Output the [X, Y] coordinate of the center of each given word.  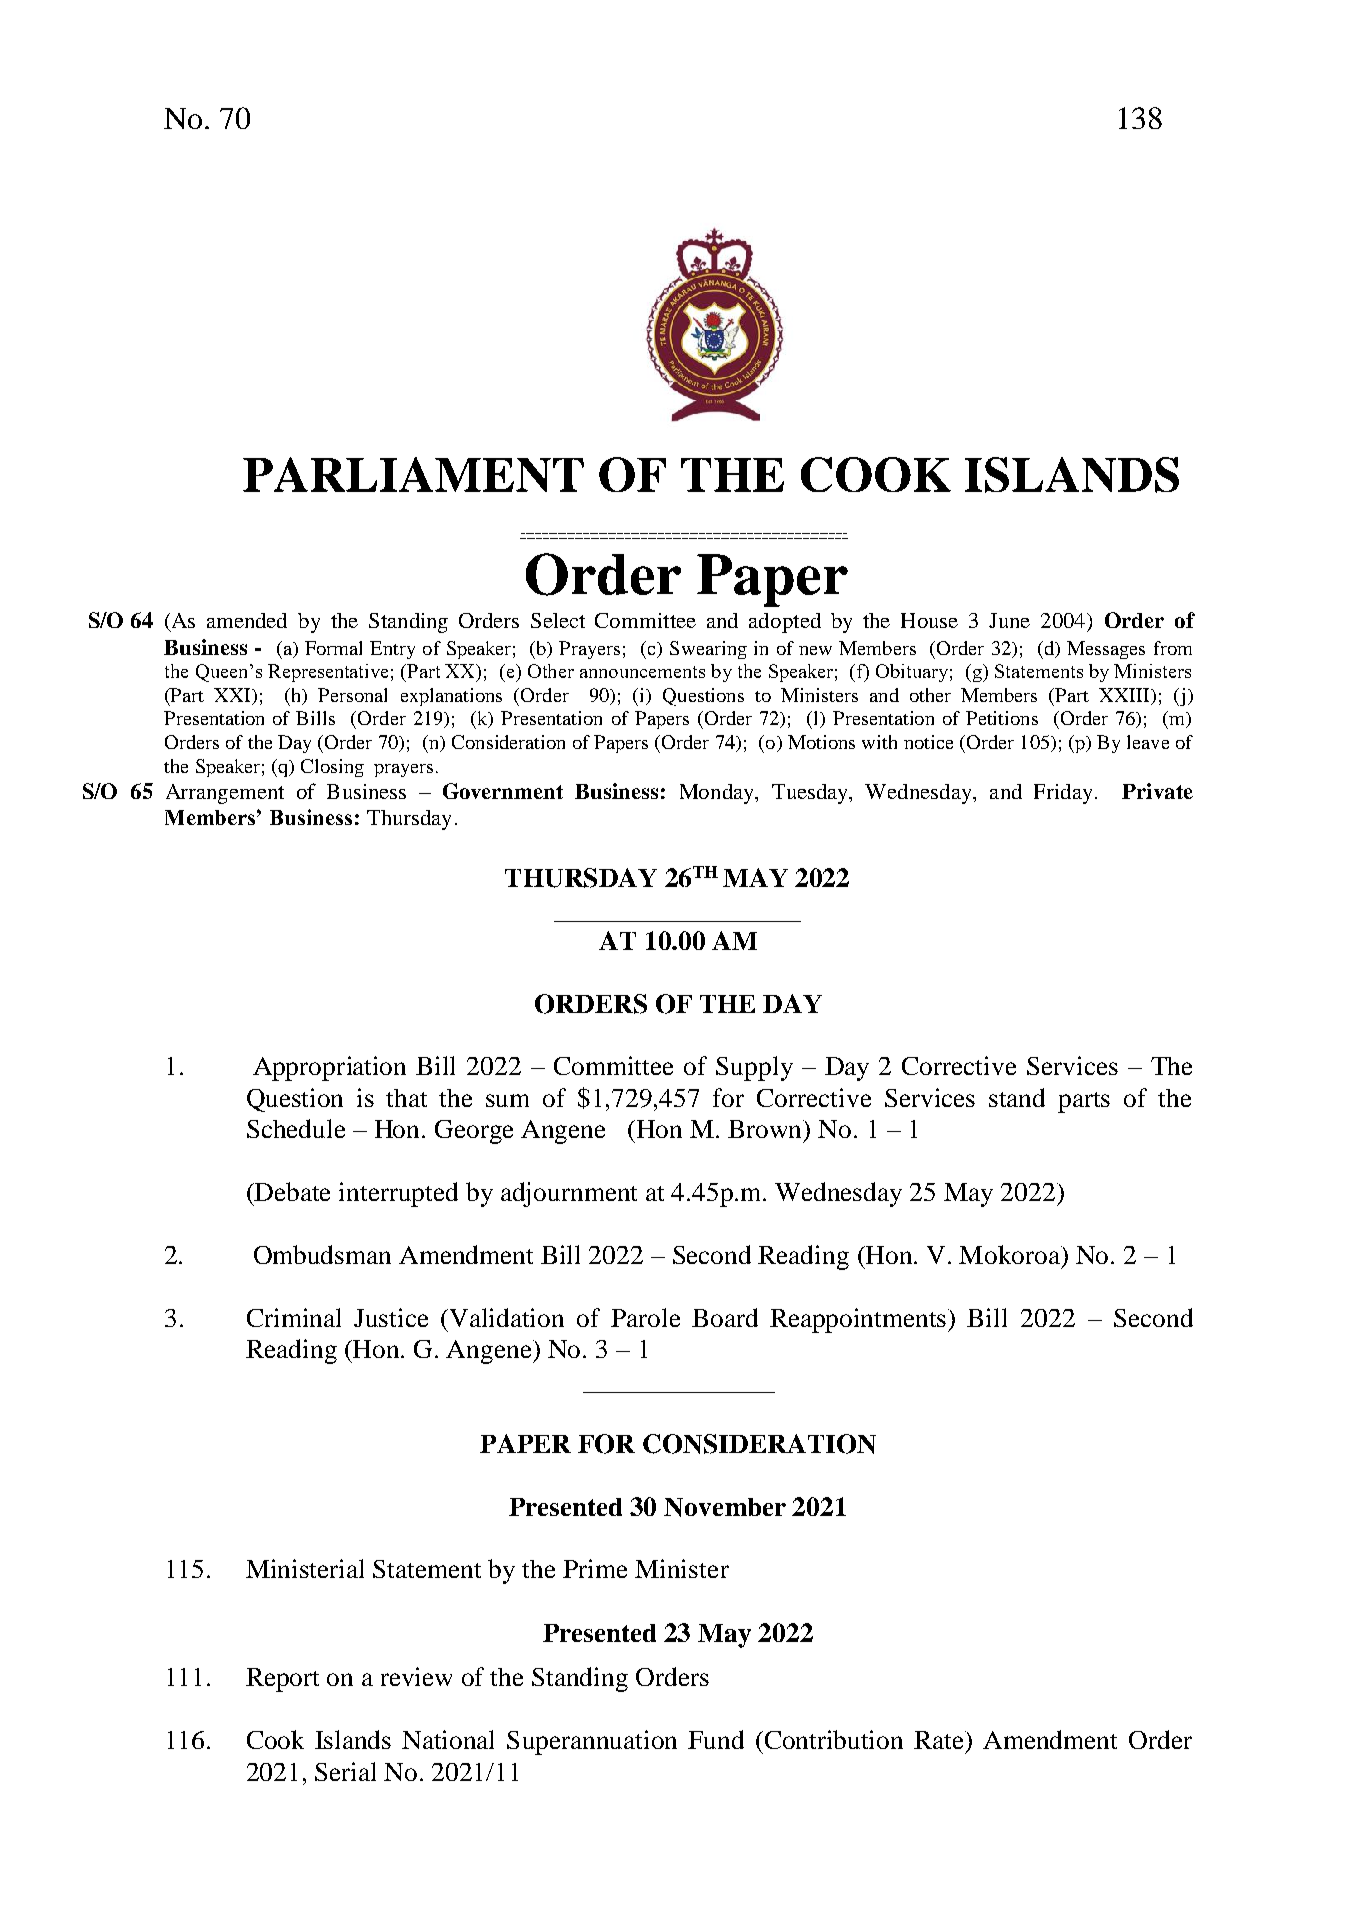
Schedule [296, 1128]
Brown [766, 1130]
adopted [785, 623]
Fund [716, 1739]
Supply [754, 1068]
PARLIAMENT [413, 474]
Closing [332, 768]
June [1009, 620]
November [725, 1507]
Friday [1063, 794]
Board [725, 1317]
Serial [345, 1771]
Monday [718, 794]
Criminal [294, 1317]
